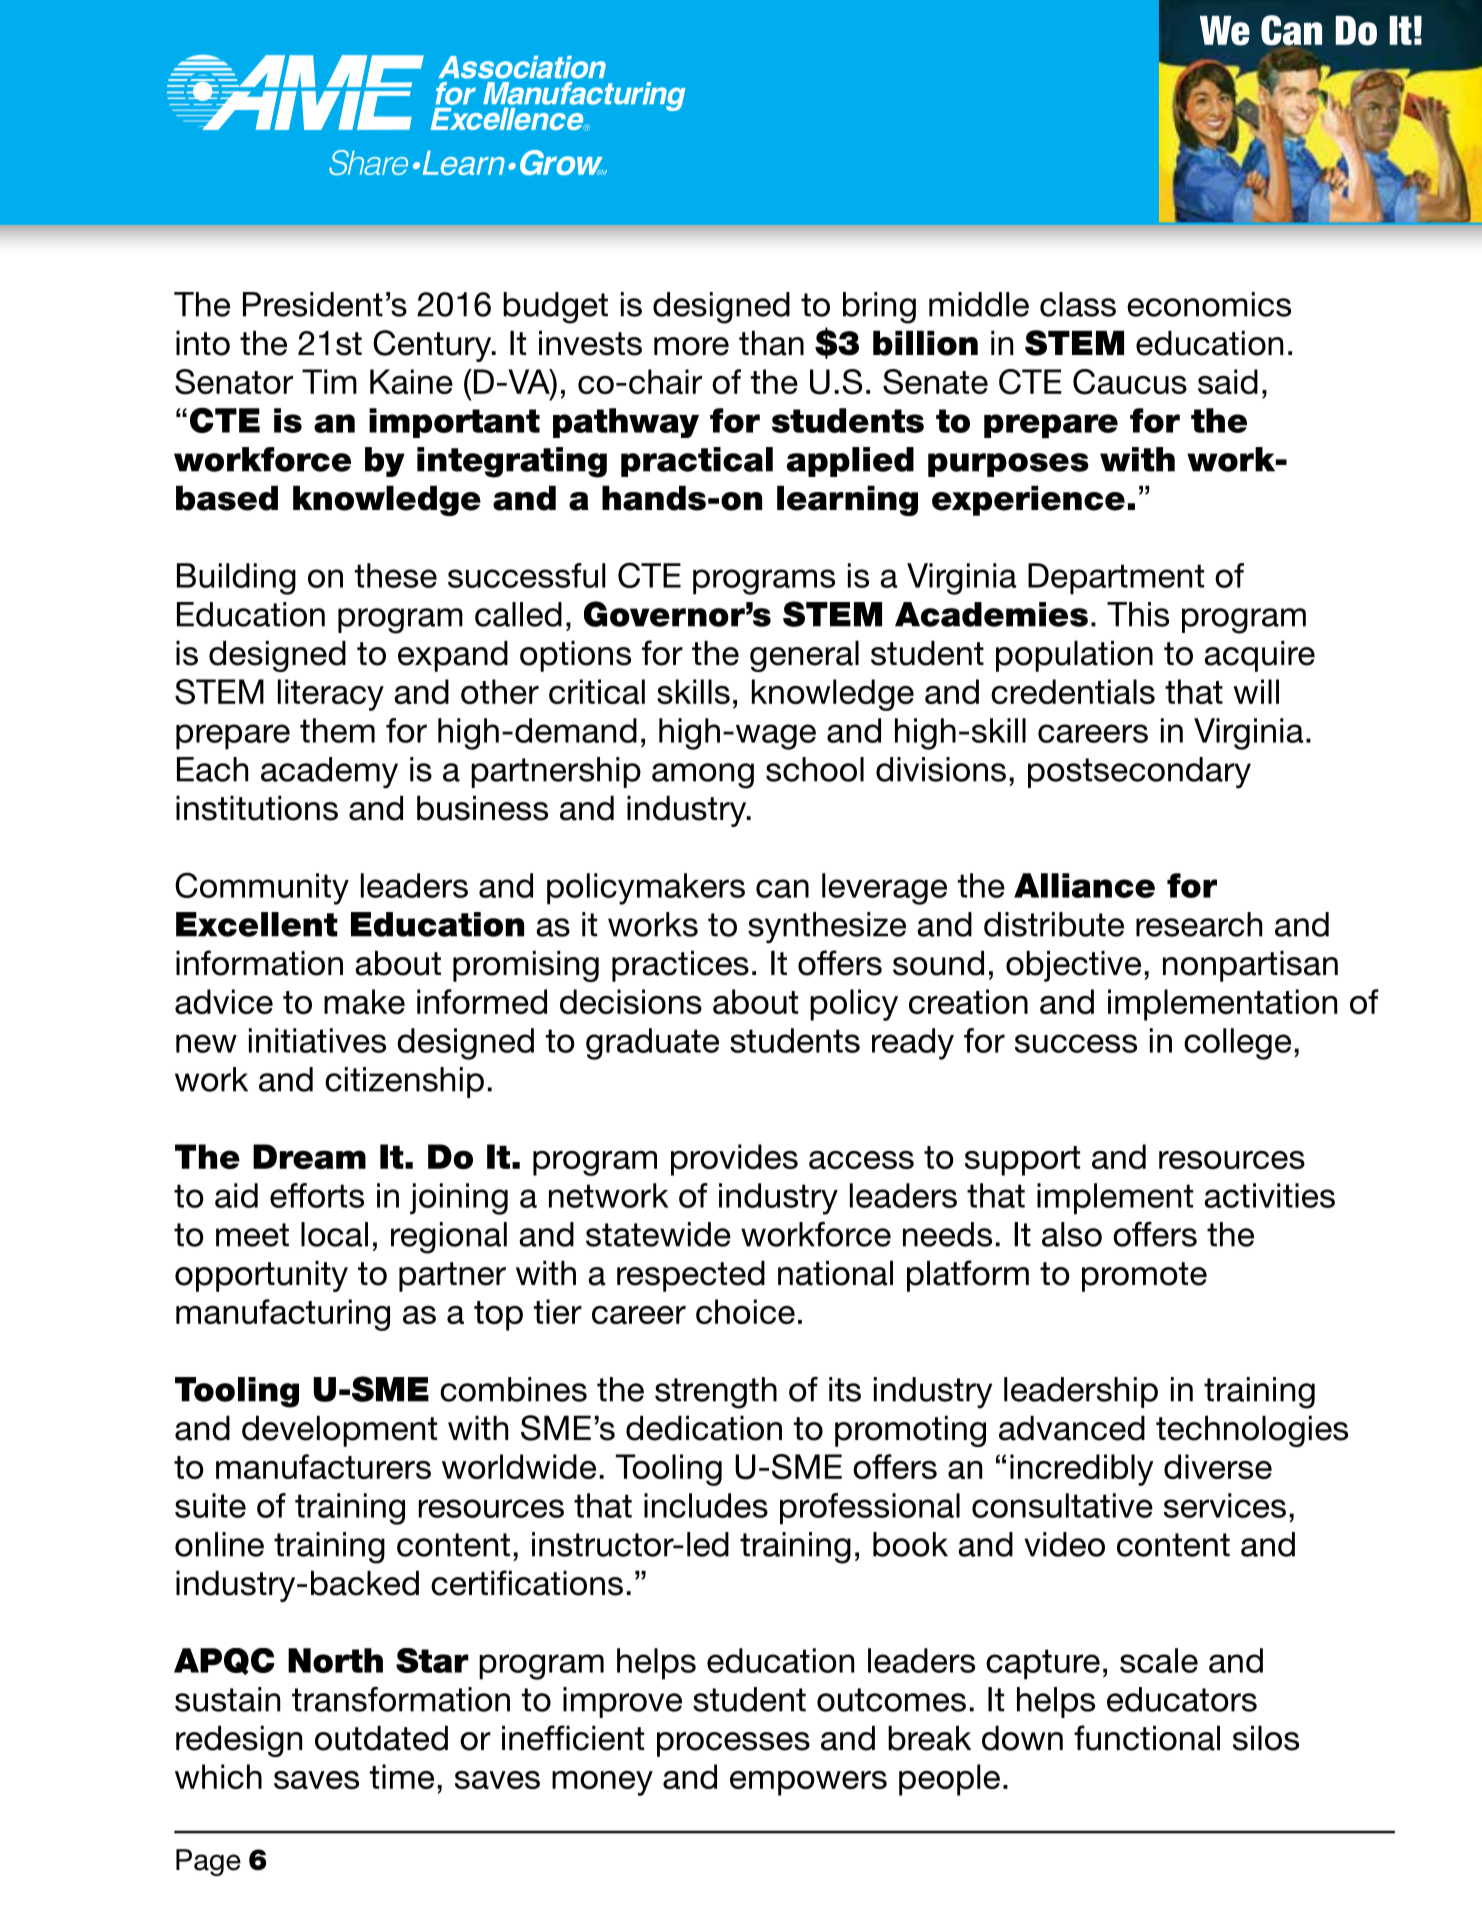 The height and width of the screenshot is (1918, 1482). Describe the element at coordinates (1237, 1044) in the screenshot. I see `college` at that location.
